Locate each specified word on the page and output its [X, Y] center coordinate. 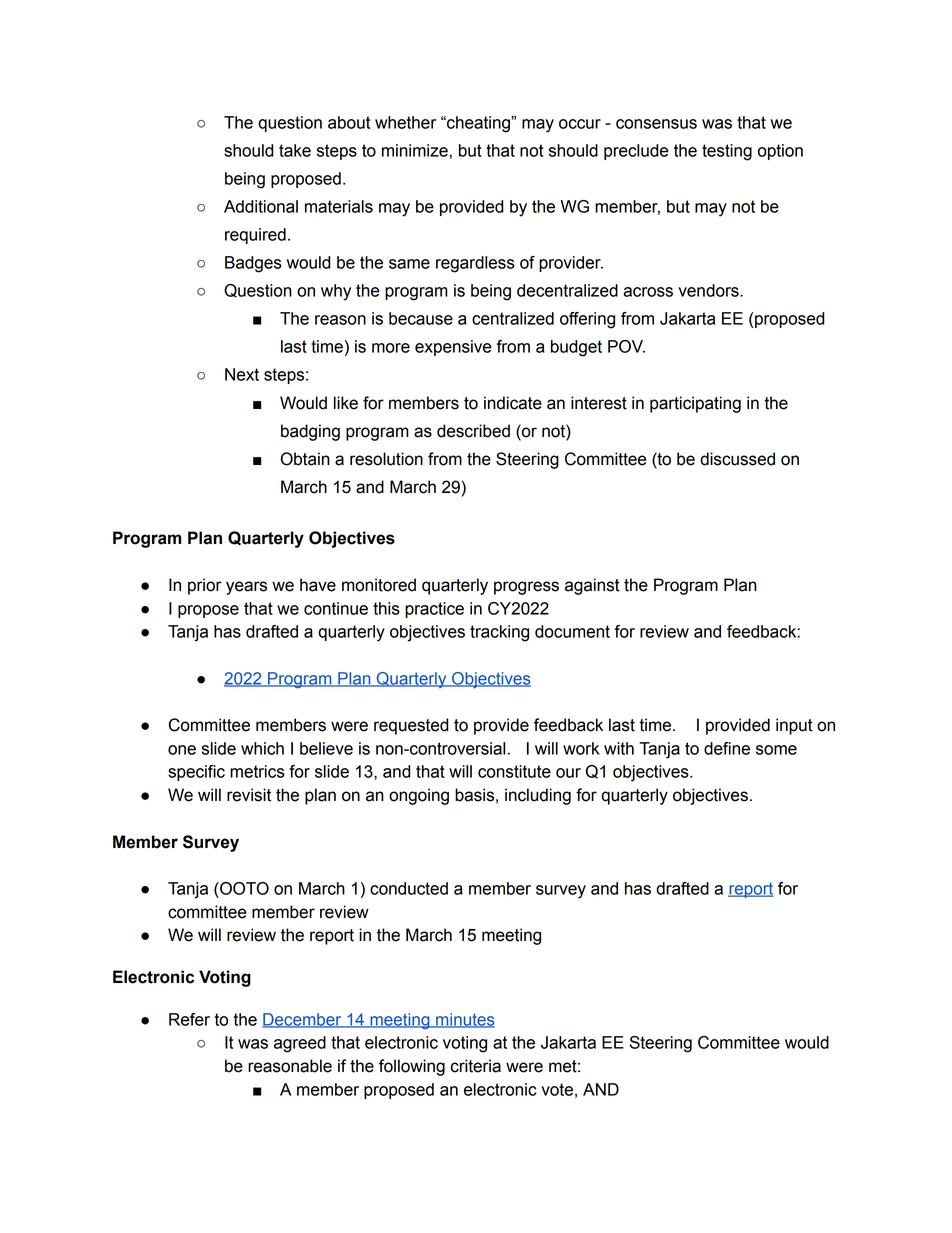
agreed [300, 1044]
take [295, 150]
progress [526, 588]
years [246, 588]
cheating [478, 124]
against [592, 586]
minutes [464, 1020]
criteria [475, 1066]
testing [727, 152]
